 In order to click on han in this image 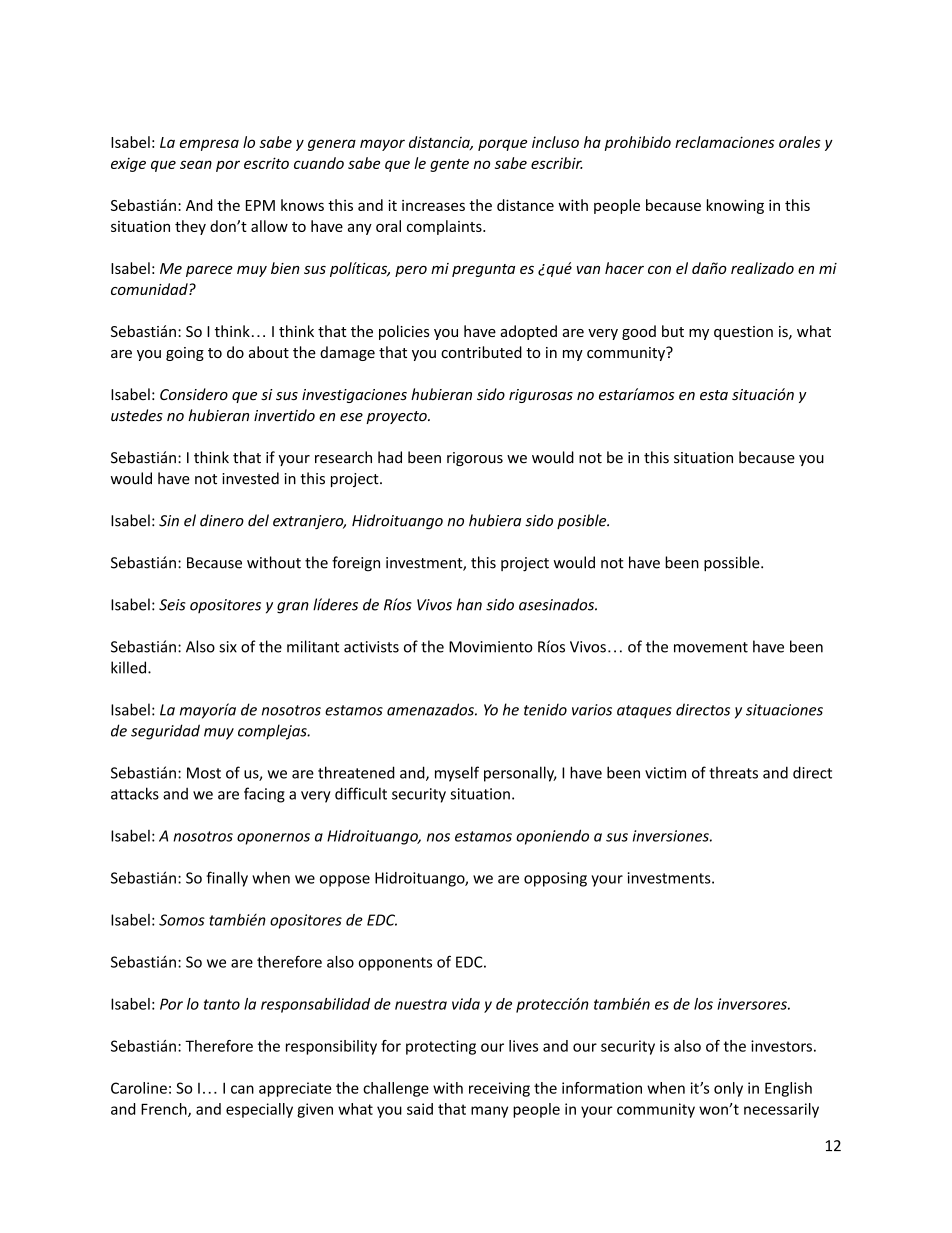, I will do `click(469, 604)`.
